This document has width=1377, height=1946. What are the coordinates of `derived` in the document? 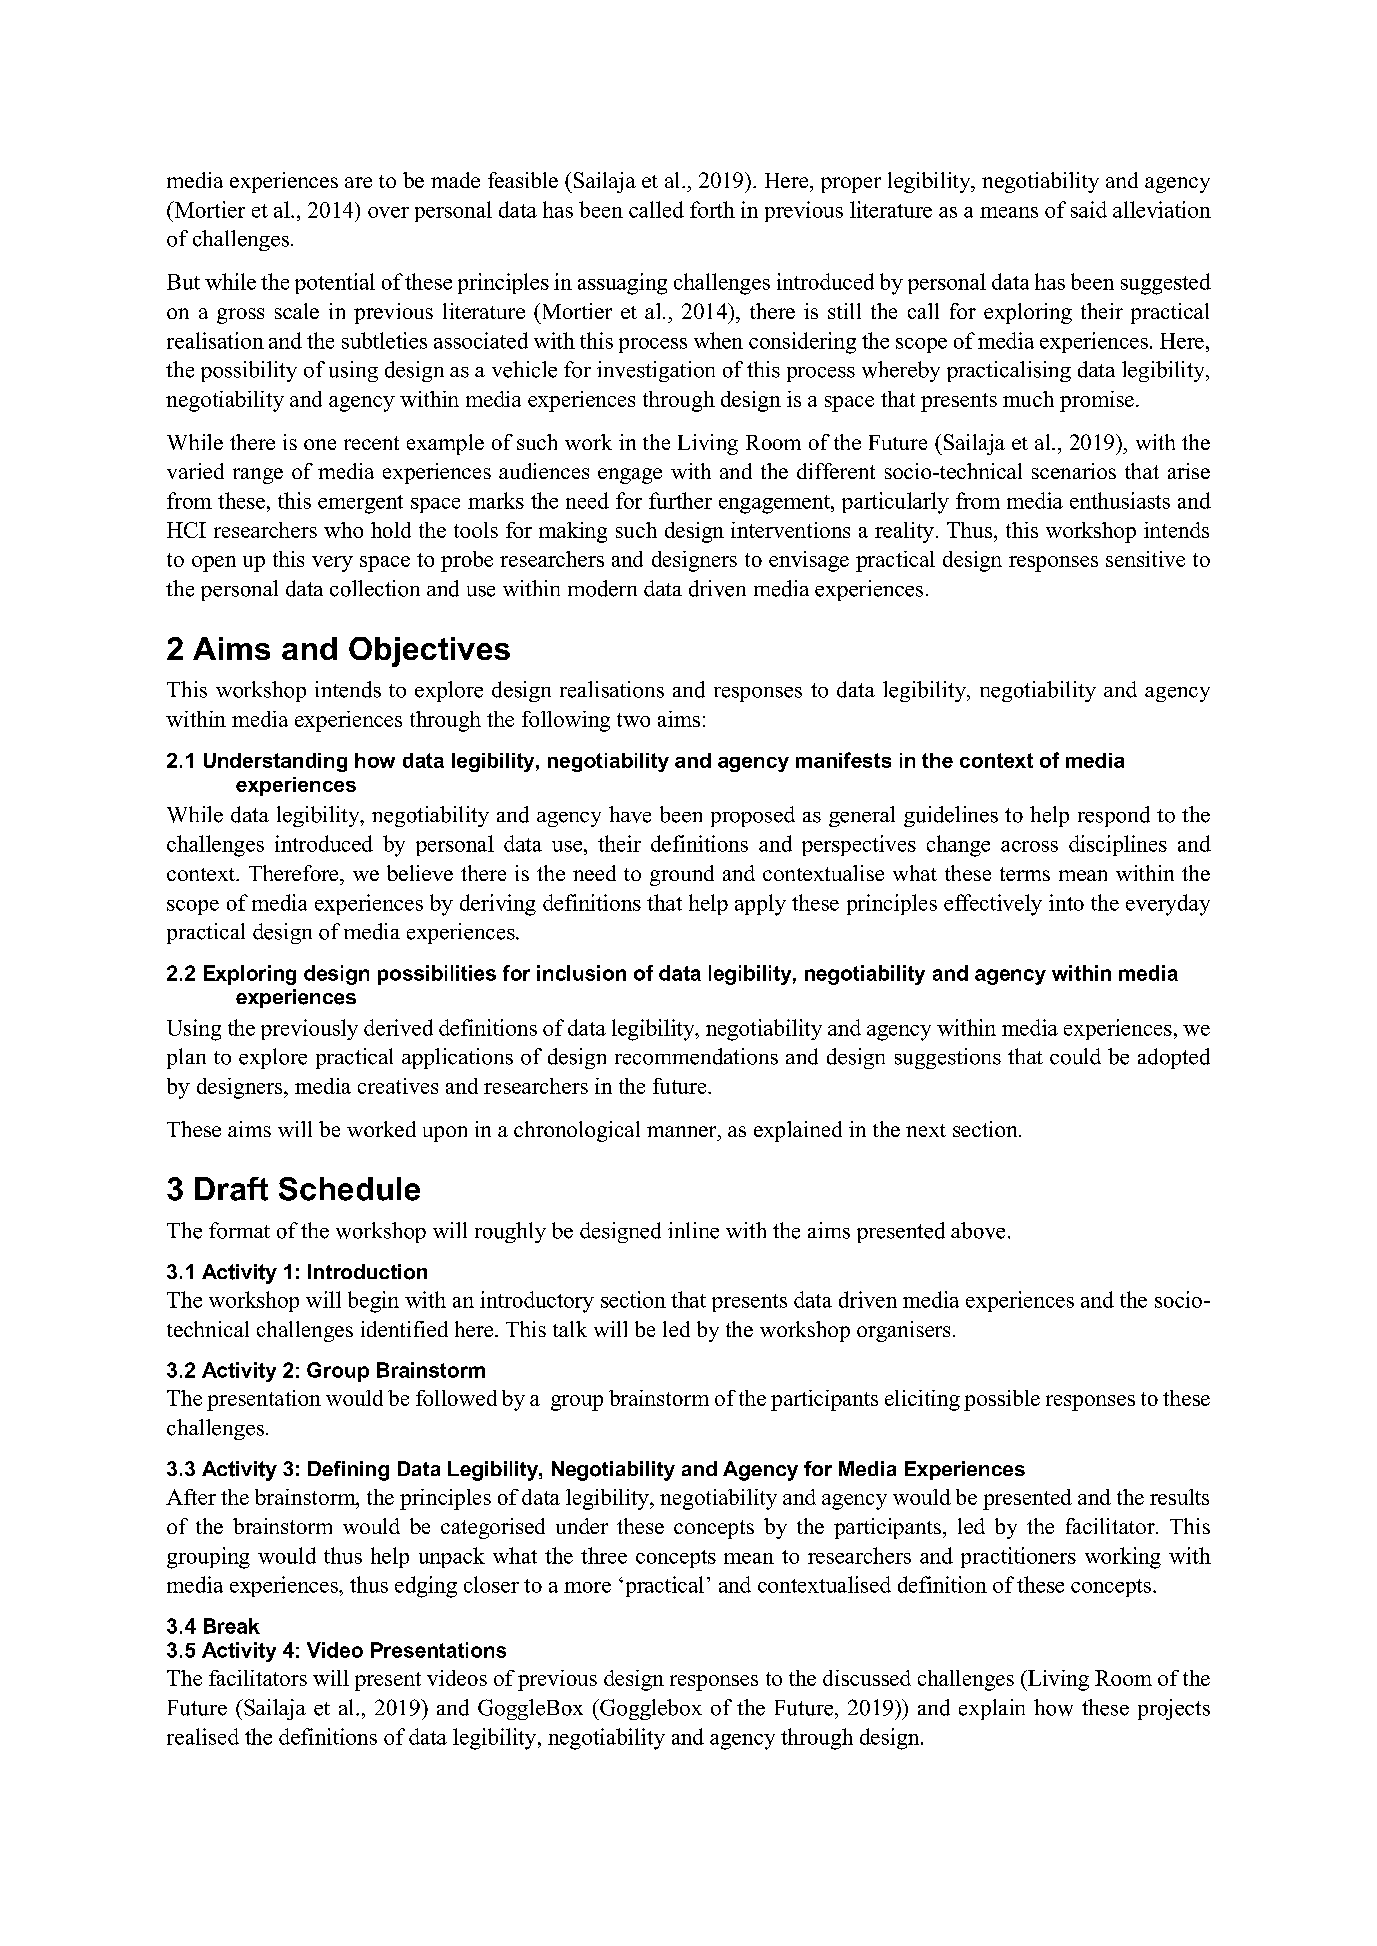 It's located at (398, 1027).
